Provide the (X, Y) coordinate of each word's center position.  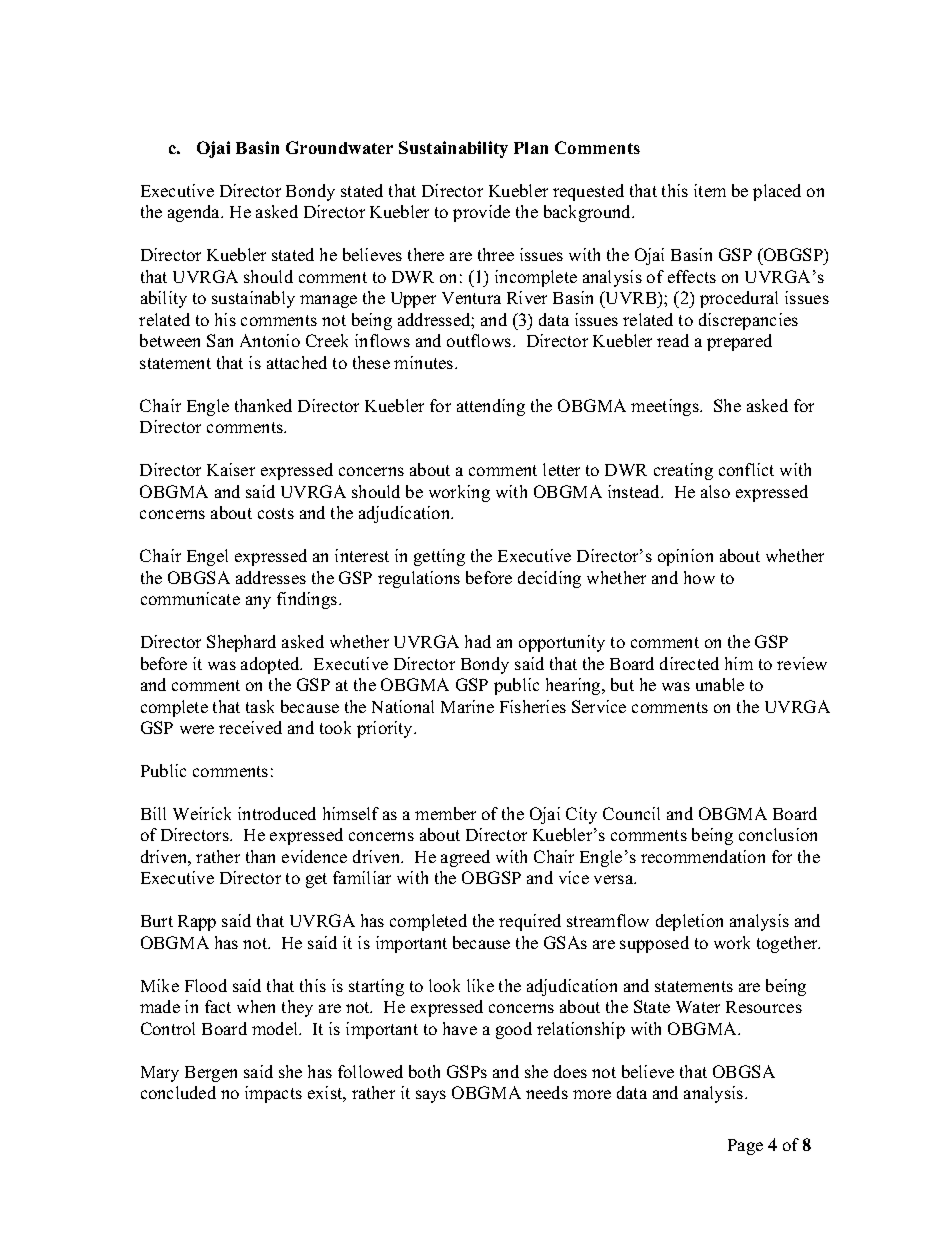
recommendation (703, 856)
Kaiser (231, 469)
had (478, 641)
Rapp (197, 923)
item (710, 190)
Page (745, 1147)
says (431, 1096)
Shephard (241, 643)
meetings (666, 407)
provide (481, 213)
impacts (273, 1094)
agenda (195, 213)
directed (689, 663)
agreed (465, 858)
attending (491, 407)
